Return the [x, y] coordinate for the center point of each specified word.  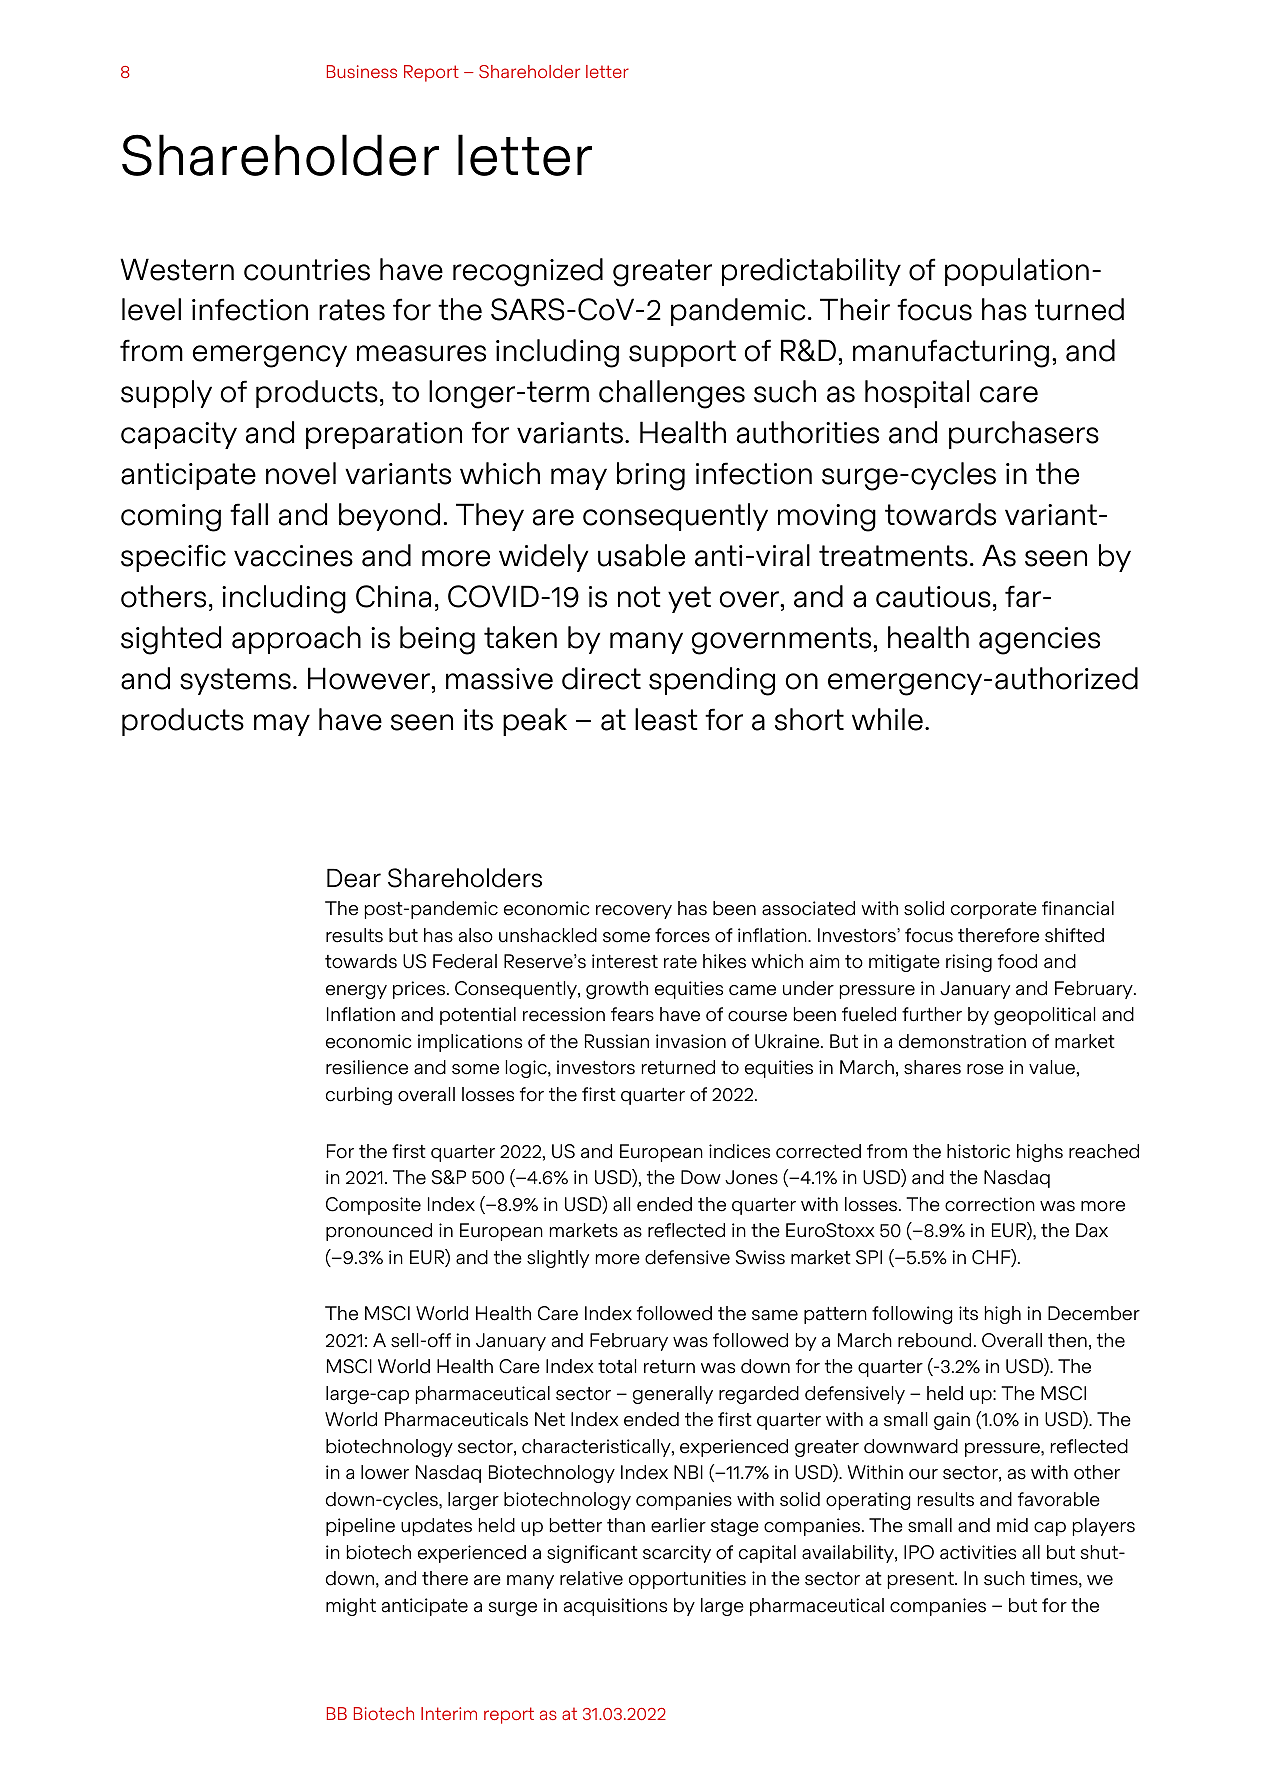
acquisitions [615, 1607]
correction [990, 1204]
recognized [528, 272]
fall [249, 514]
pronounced [379, 1232]
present [922, 1580]
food [1017, 961]
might [351, 1607]
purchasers [1024, 435]
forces [682, 935]
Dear [354, 878]
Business [362, 71]
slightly [558, 1259]
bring [651, 476]
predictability [811, 272]
